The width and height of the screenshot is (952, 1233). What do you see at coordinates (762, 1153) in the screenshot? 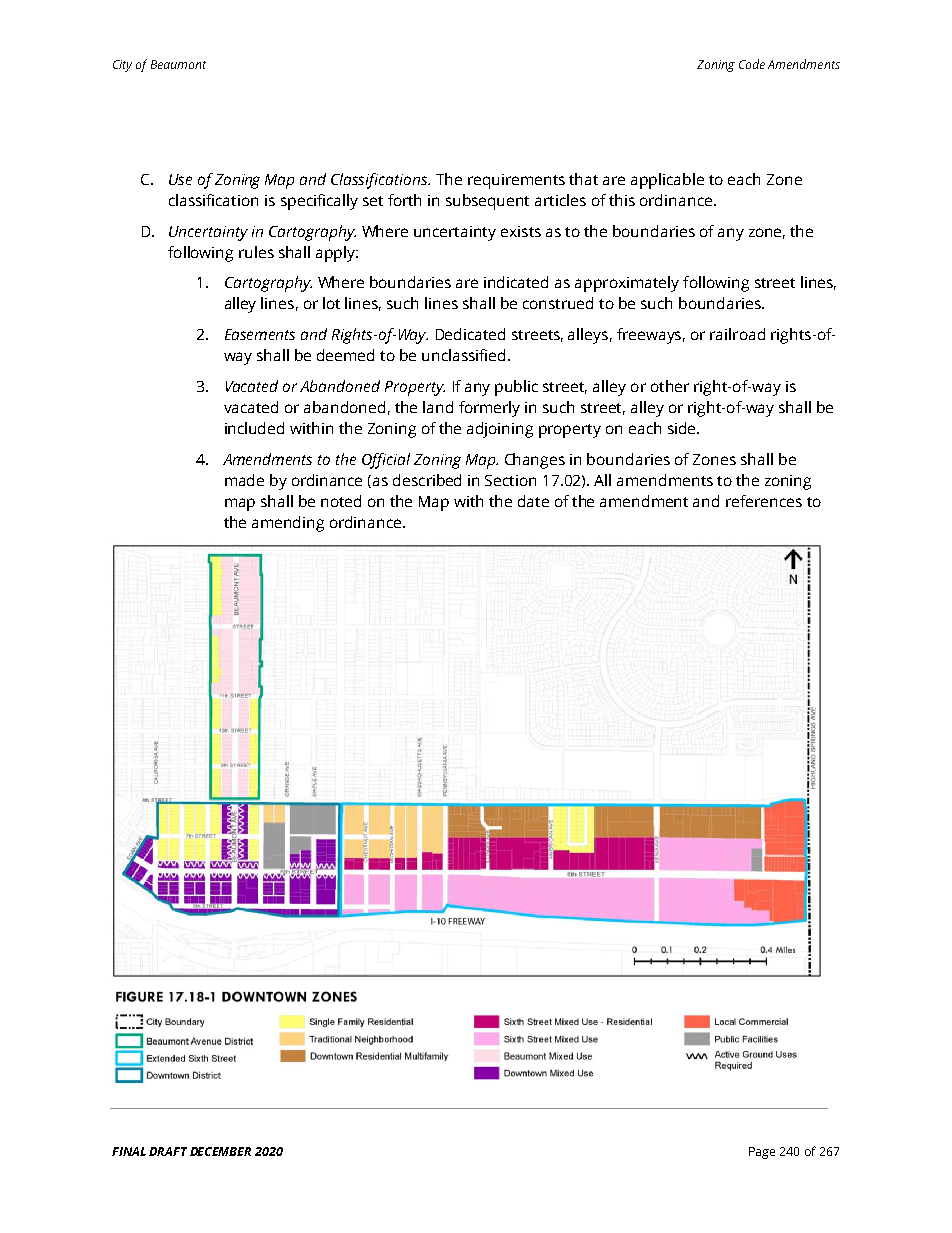
I see `Page` at bounding box center [762, 1153].
